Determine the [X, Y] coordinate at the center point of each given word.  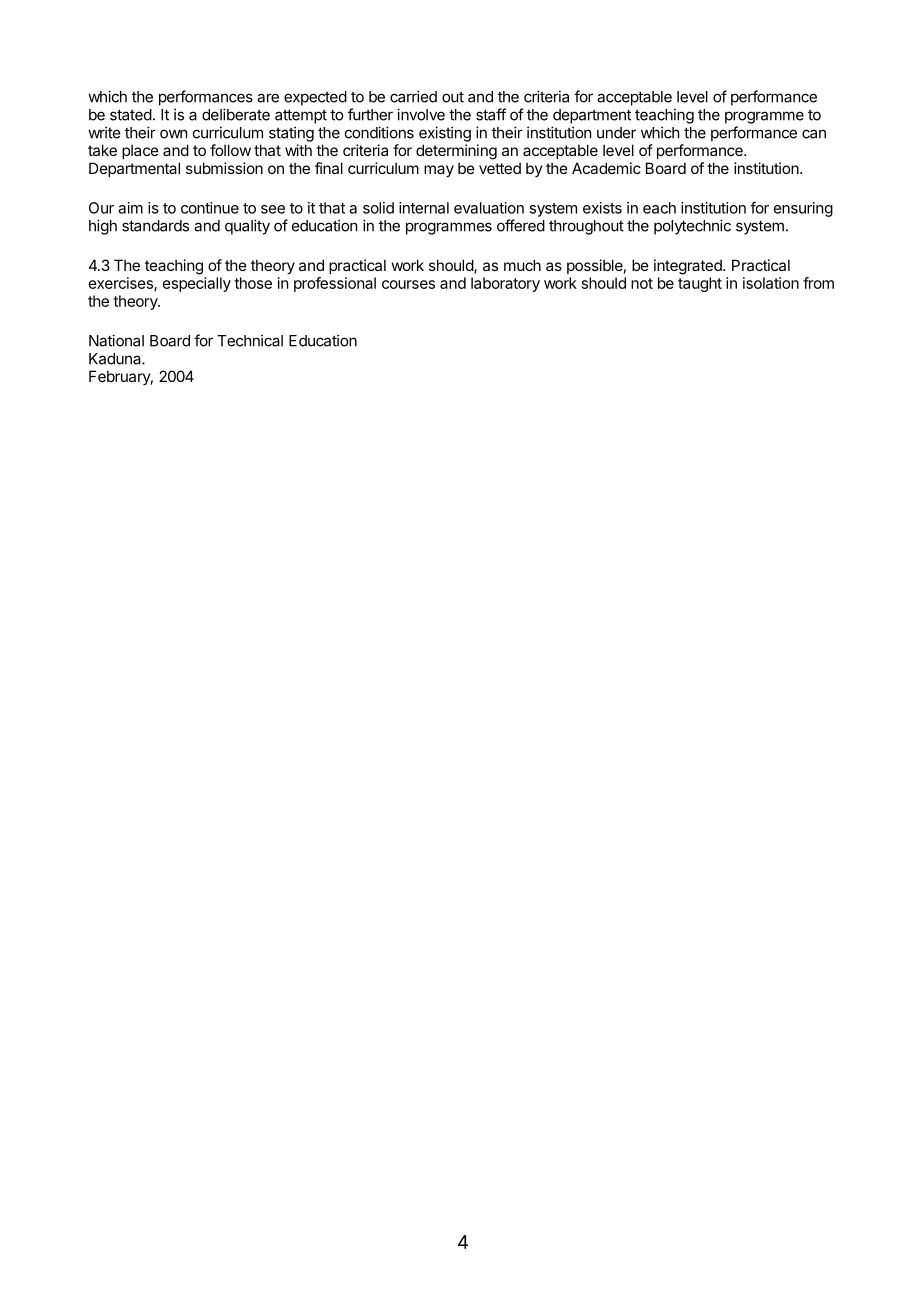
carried [413, 96]
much [522, 265]
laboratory [505, 284]
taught [700, 284]
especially [197, 284]
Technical [250, 340]
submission [224, 168]
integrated [689, 267]
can [814, 134]
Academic [606, 168]
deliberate [236, 114]
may [439, 171]
